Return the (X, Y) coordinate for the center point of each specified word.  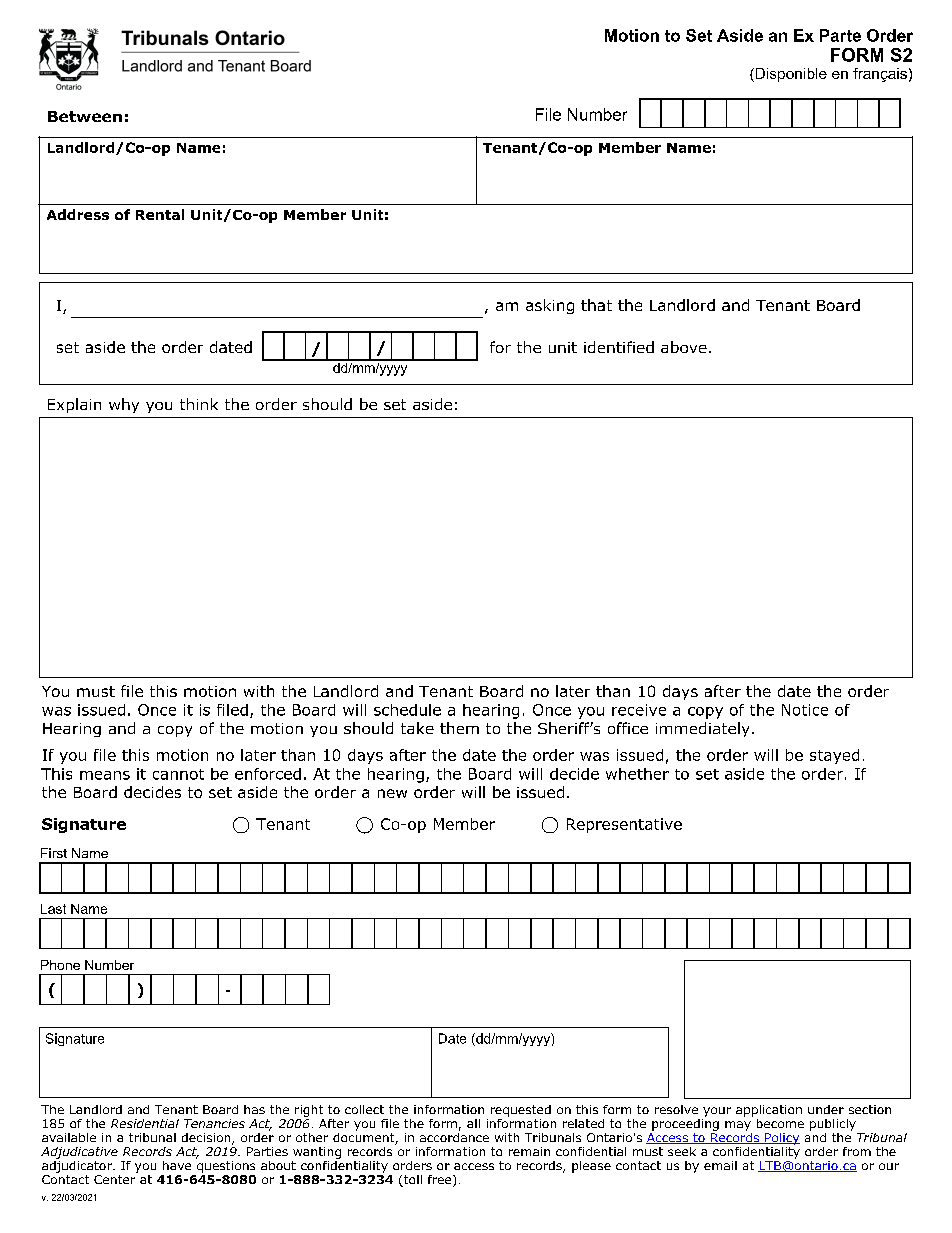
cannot (178, 774)
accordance (454, 1136)
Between (85, 116)
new (392, 793)
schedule (407, 710)
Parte (840, 35)
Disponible (790, 75)
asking (550, 306)
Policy (781, 1139)
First (54, 853)
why (124, 405)
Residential (145, 1123)
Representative (624, 825)
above (684, 347)
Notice (805, 710)
